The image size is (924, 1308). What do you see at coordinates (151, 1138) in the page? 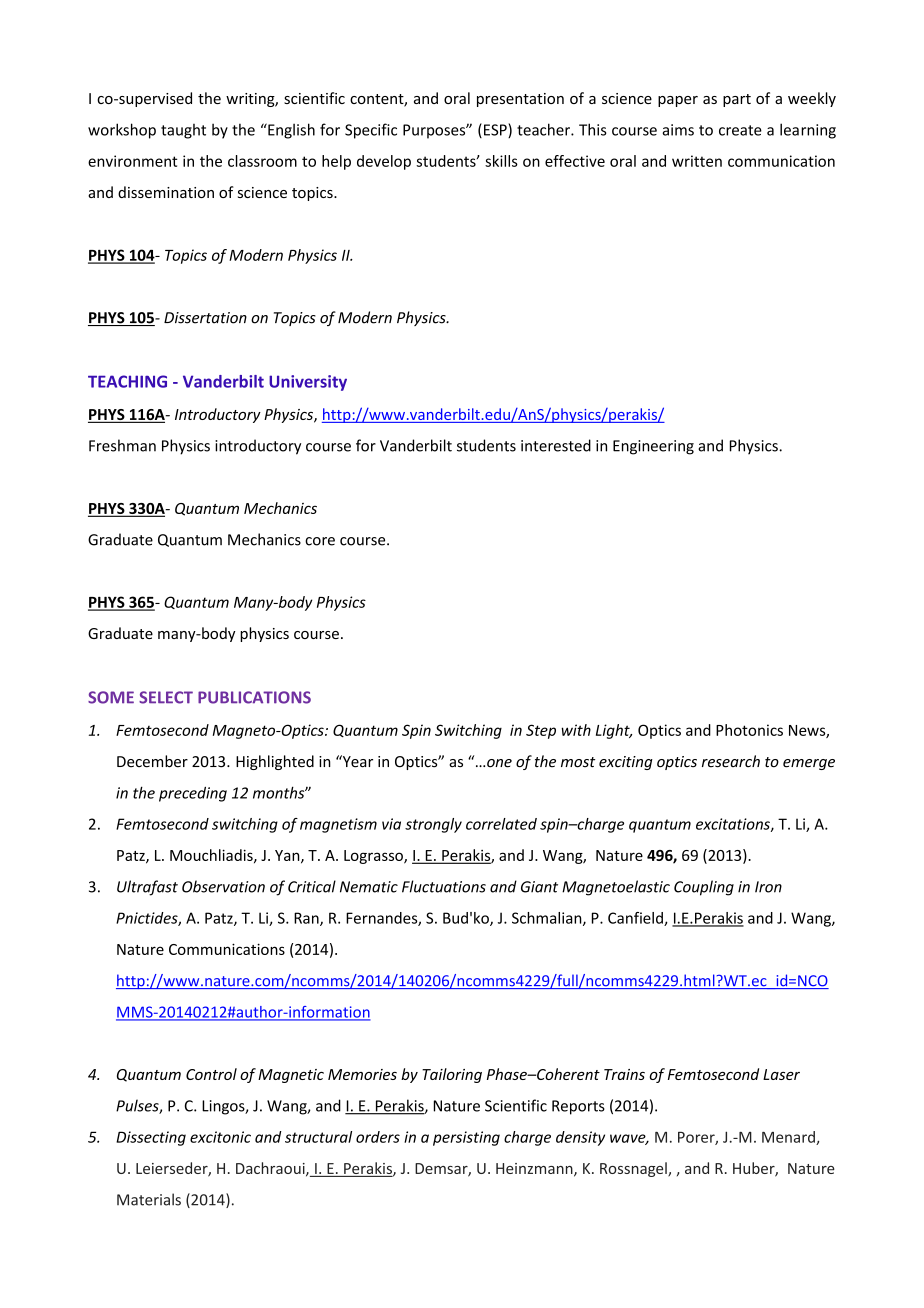
I see `Dissecting` at bounding box center [151, 1138].
